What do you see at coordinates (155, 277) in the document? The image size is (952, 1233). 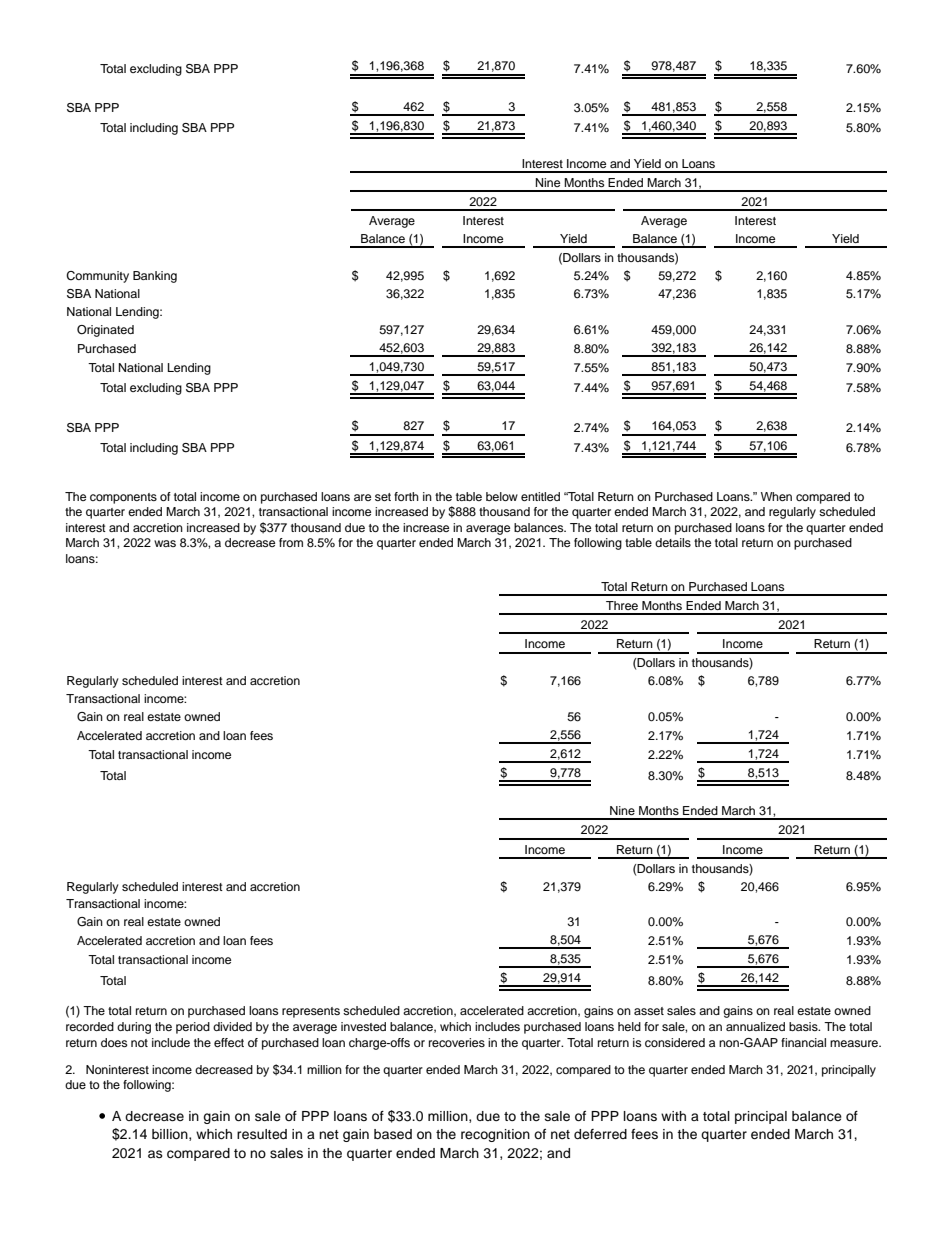 I see `Banking` at bounding box center [155, 277].
